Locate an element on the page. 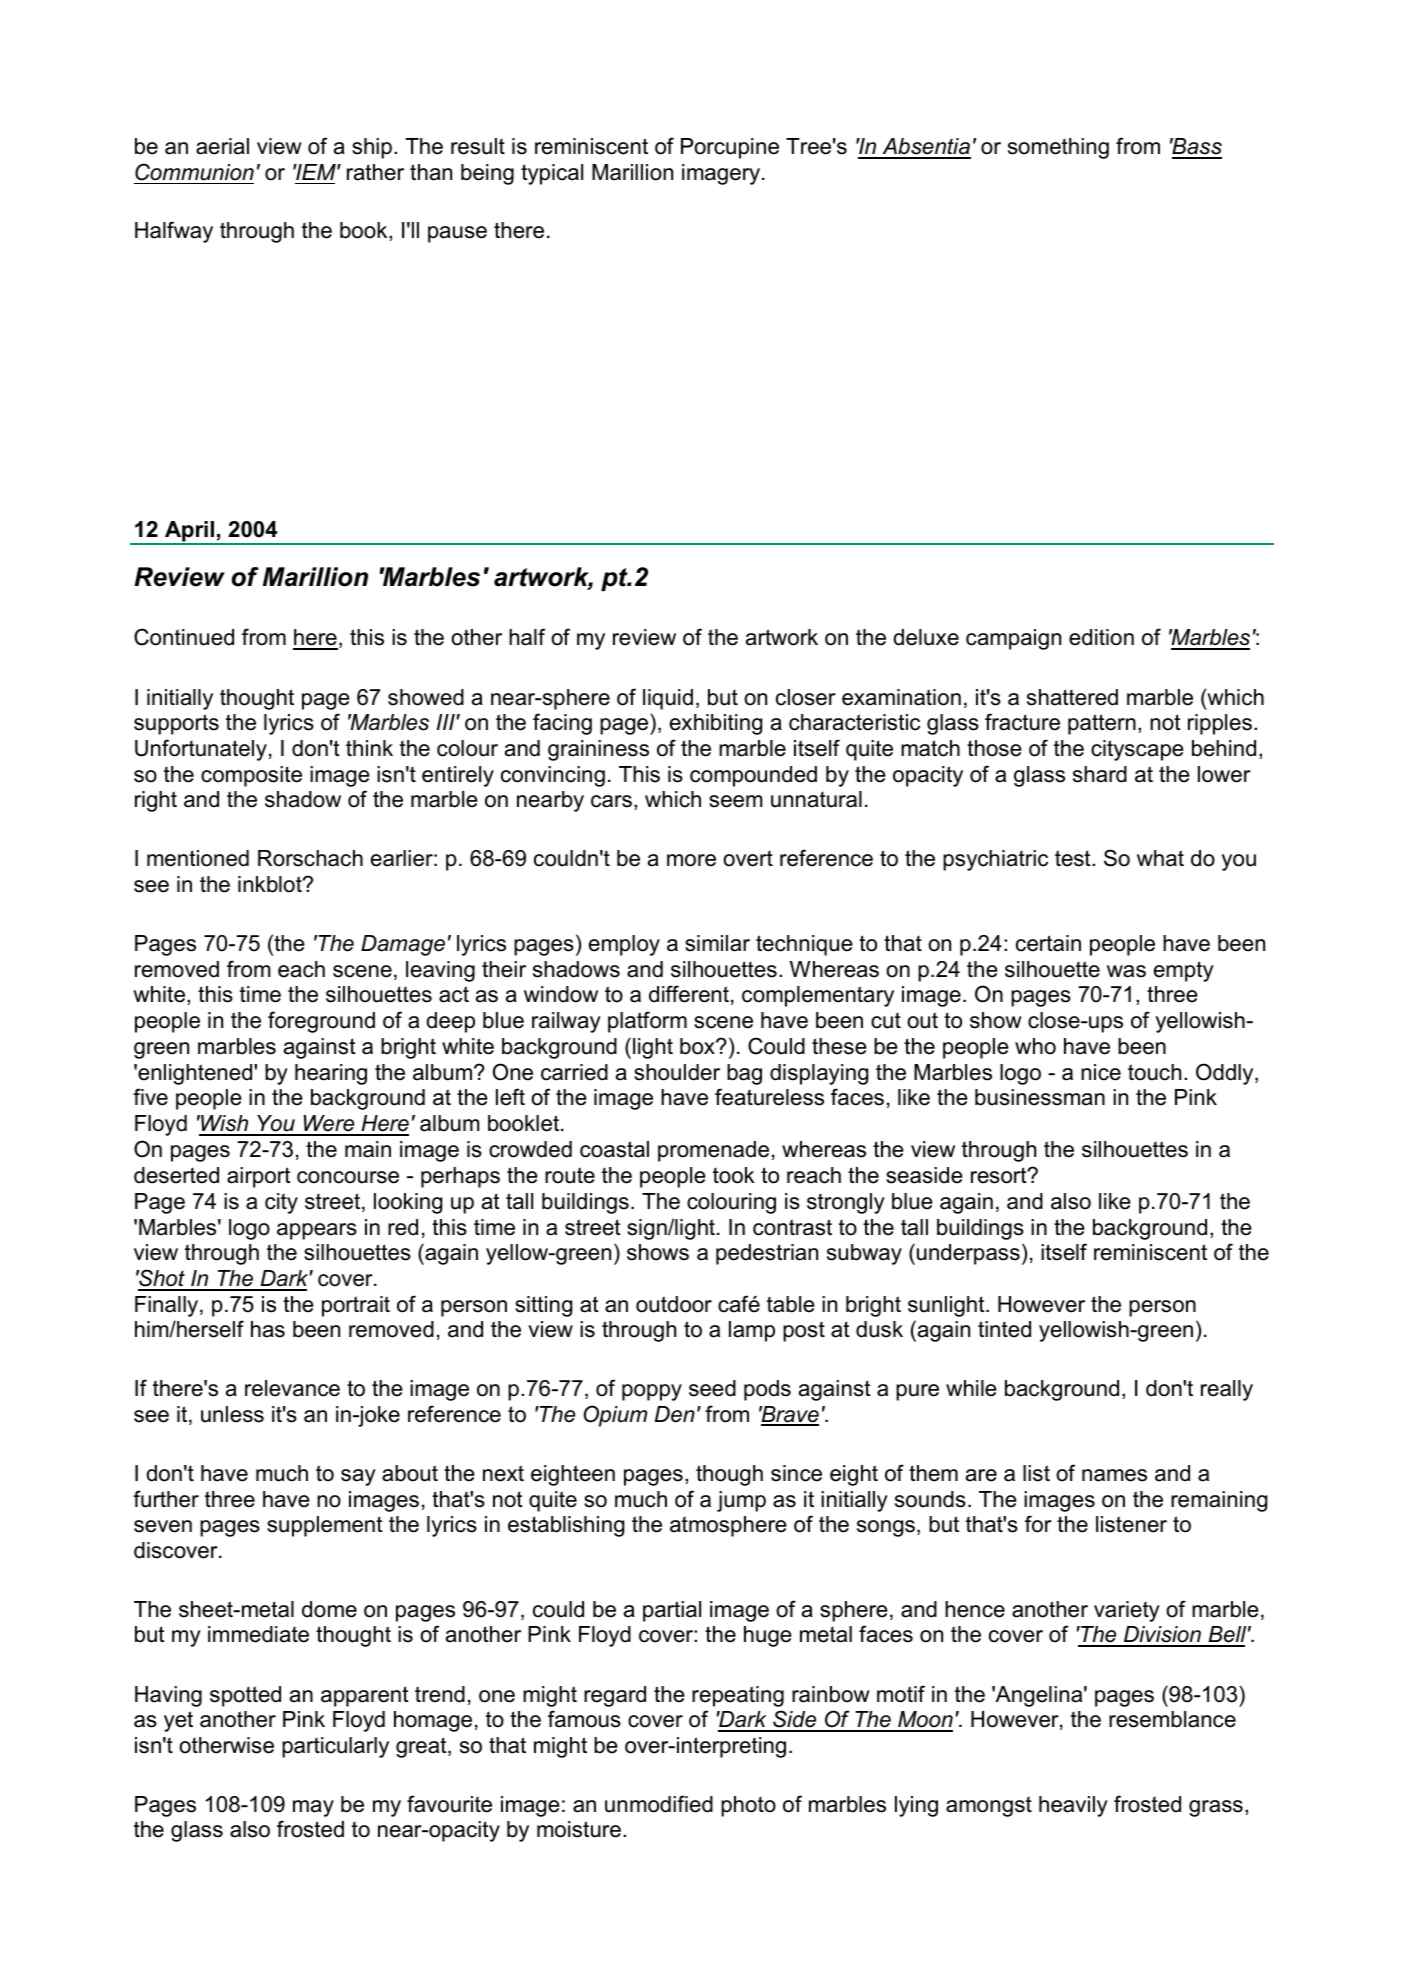  seed is located at coordinates (712, 1388).
